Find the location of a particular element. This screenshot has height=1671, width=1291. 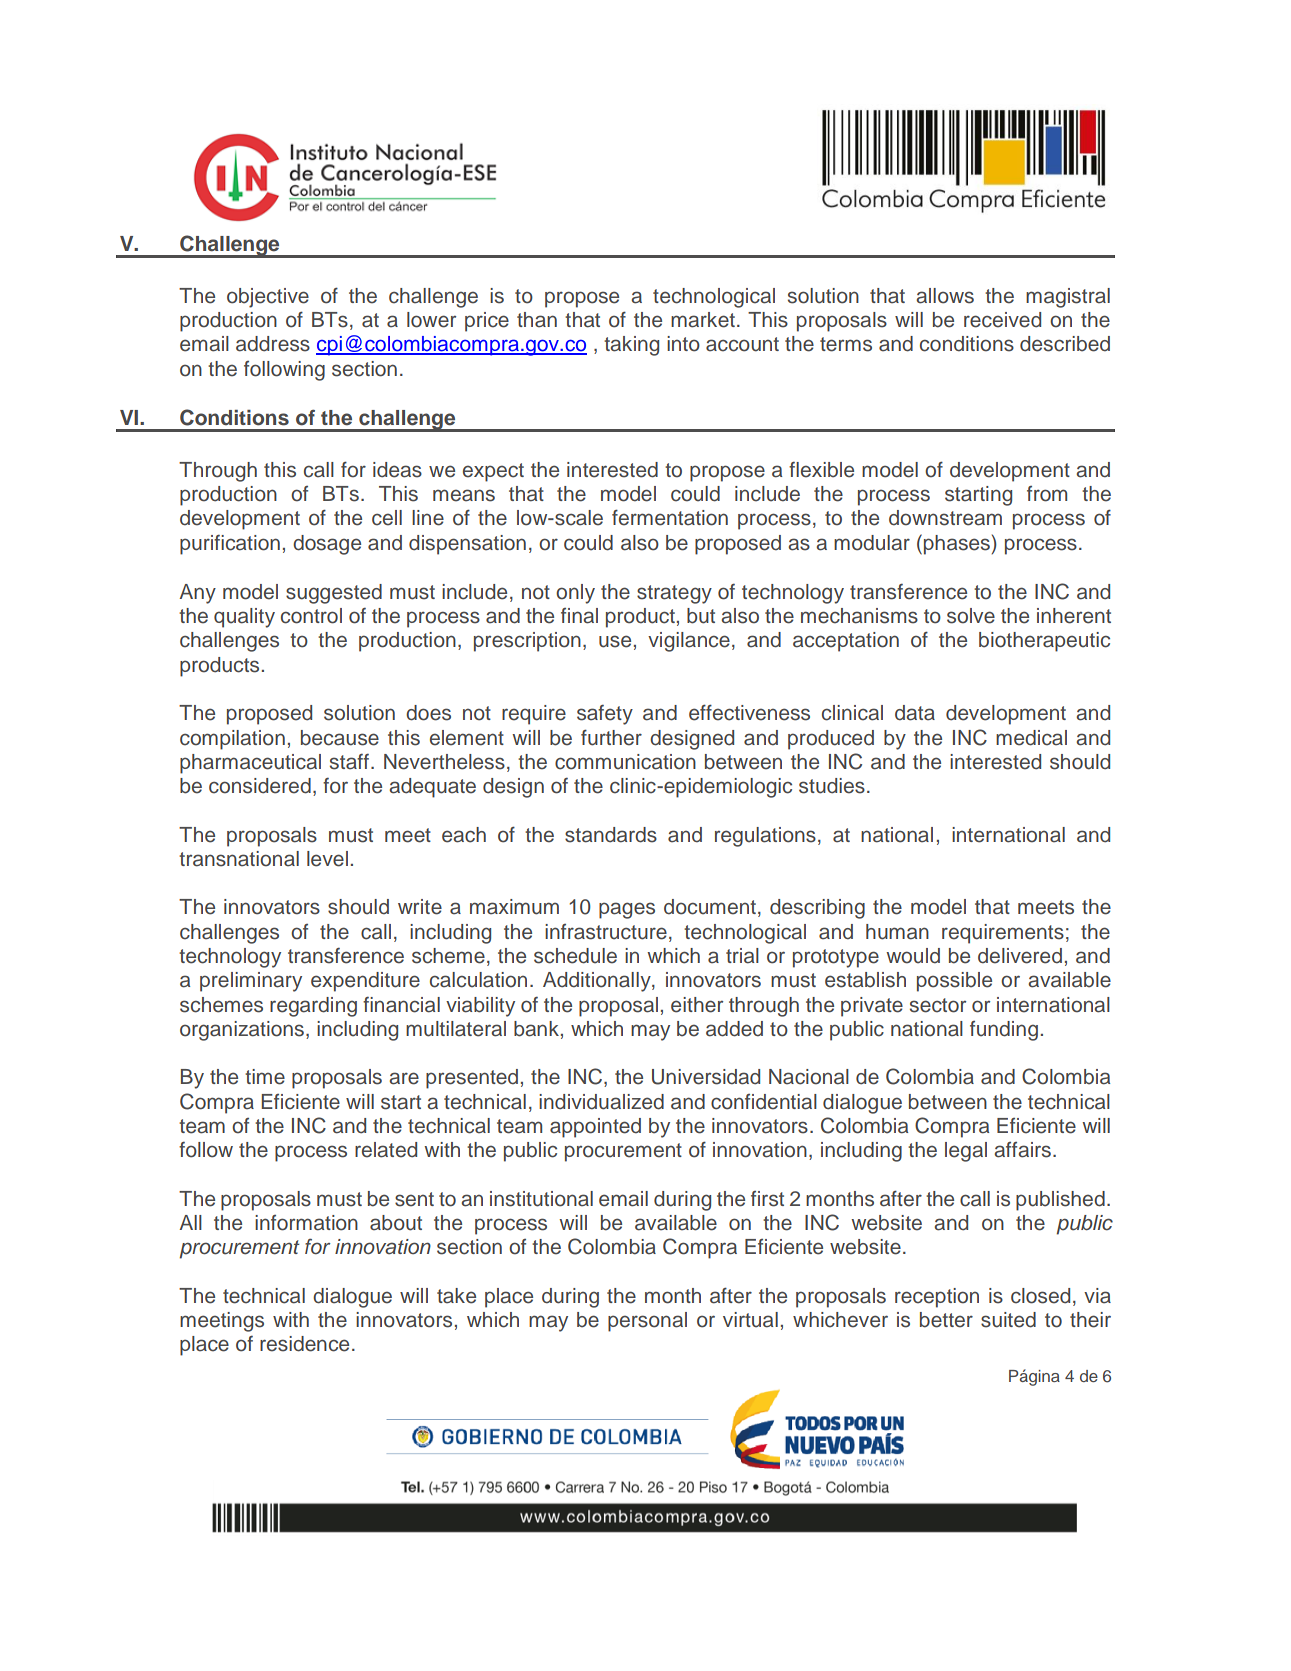

safety is located at coordinates (605, 715).
